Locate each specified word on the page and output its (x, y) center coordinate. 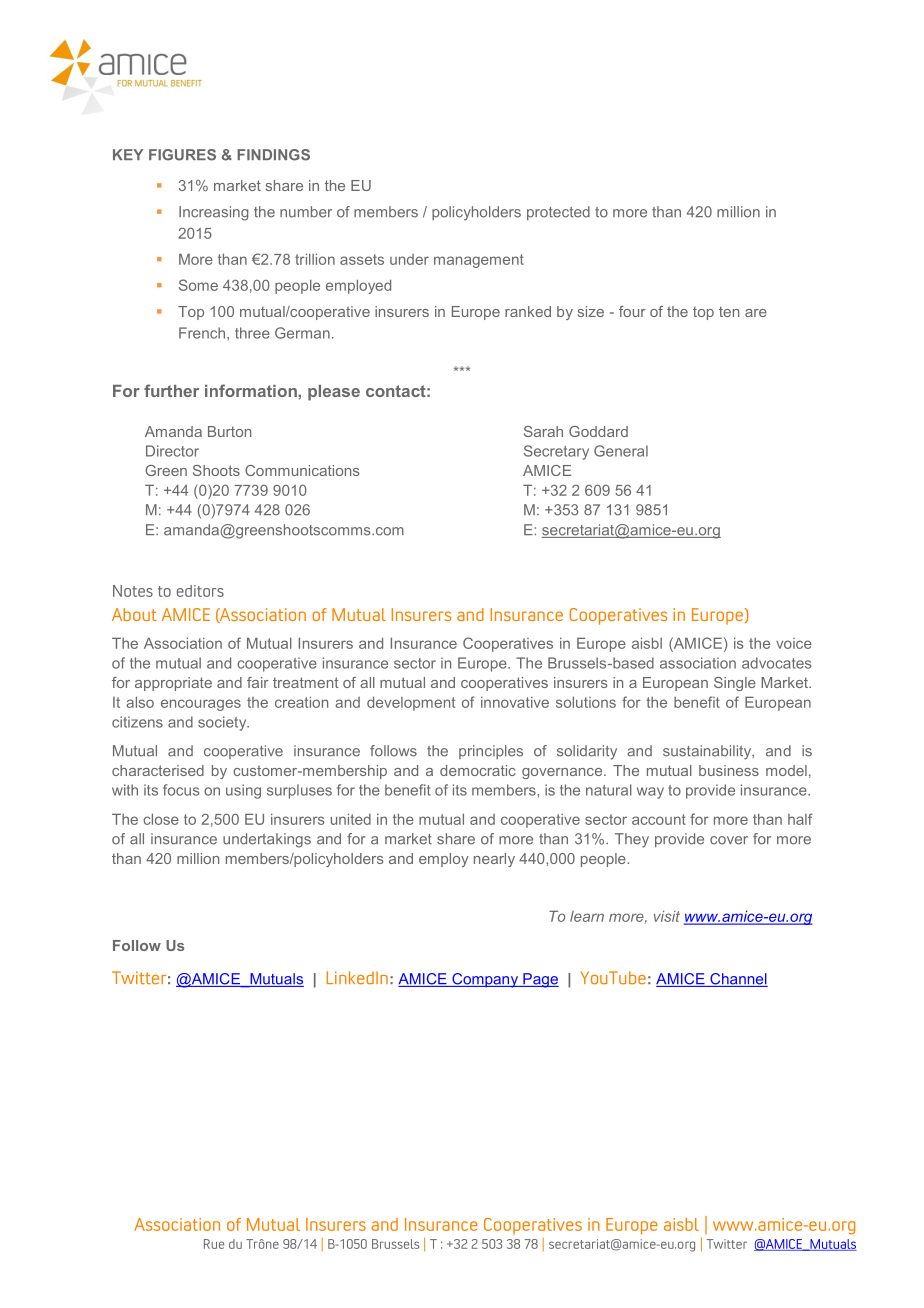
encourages (201, 705)
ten (729, 312)
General (621, 451)
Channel (738, 980)
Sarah (543, 431)
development (411, 703)
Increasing (213, 213)
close (161, 819)
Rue (214, 1244)
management (479, 261)
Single (735, 684)
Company (485, 980)
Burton (229, 431)
